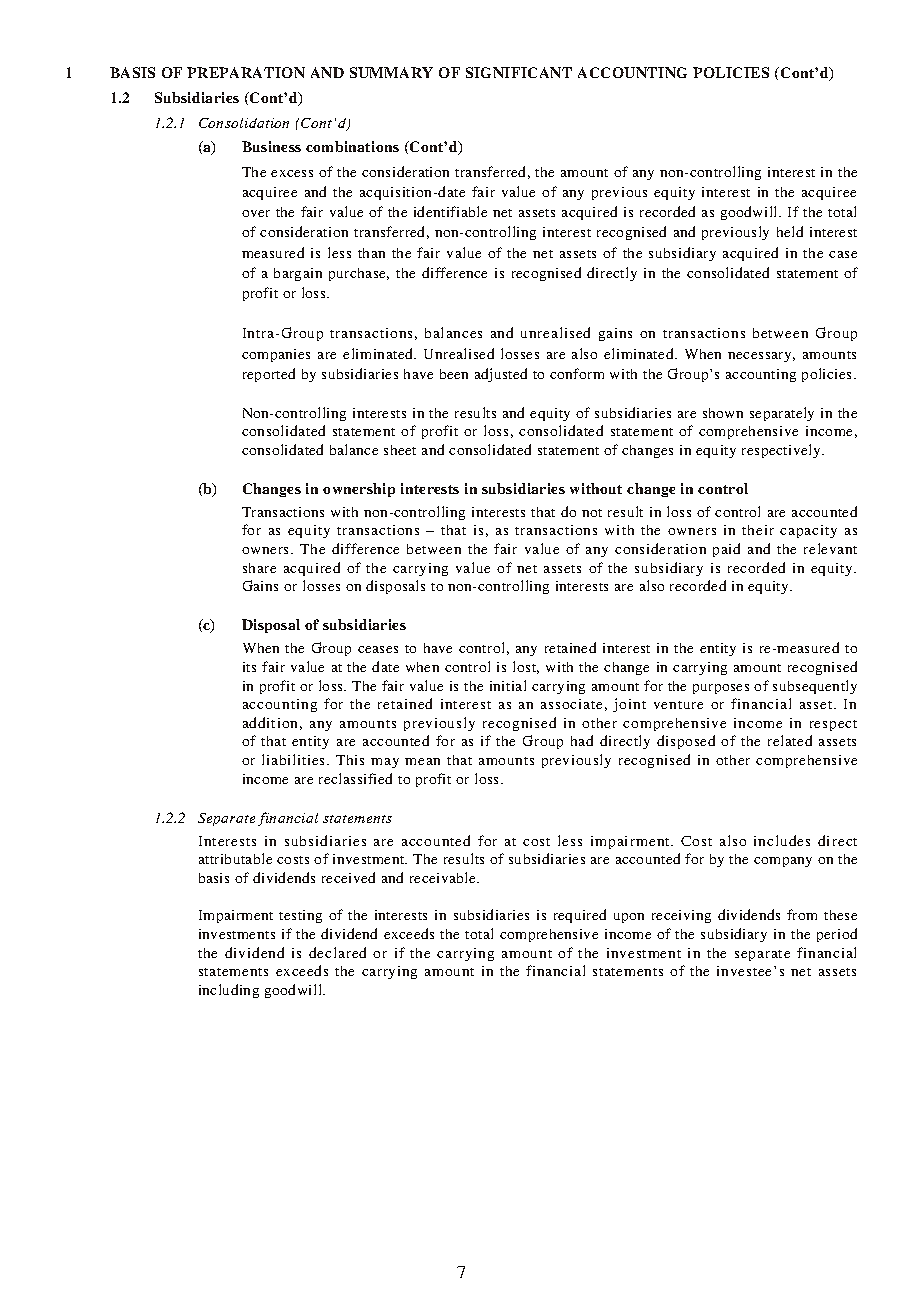 This screenshot has width=924, height=1308. Describe the element at coordinates (337, 952) in the screenshot. I see `declared` at that location.
